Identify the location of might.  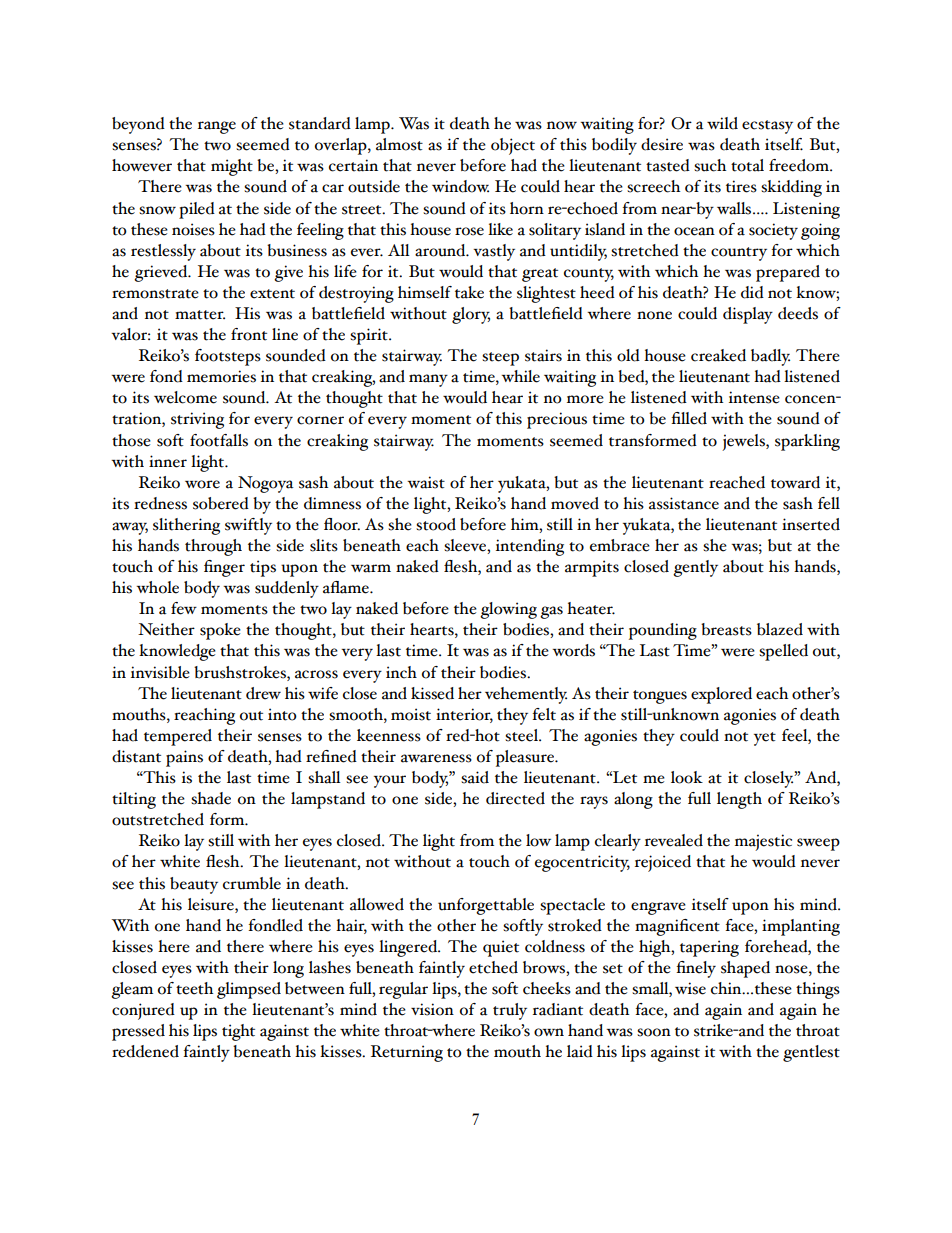
(232, 167).
